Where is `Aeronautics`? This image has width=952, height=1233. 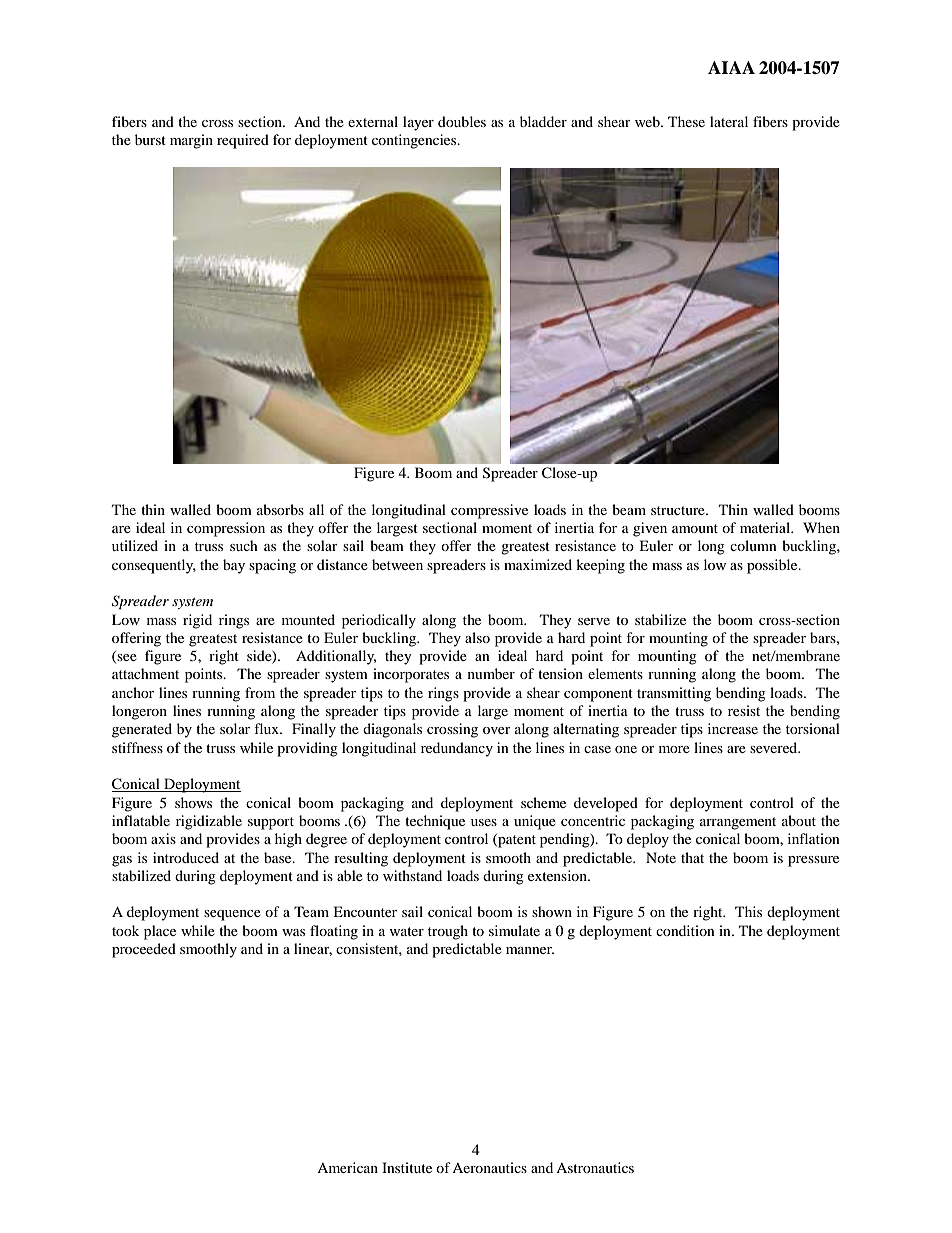
Aeronautics is located at coordinates (489, 1167).
